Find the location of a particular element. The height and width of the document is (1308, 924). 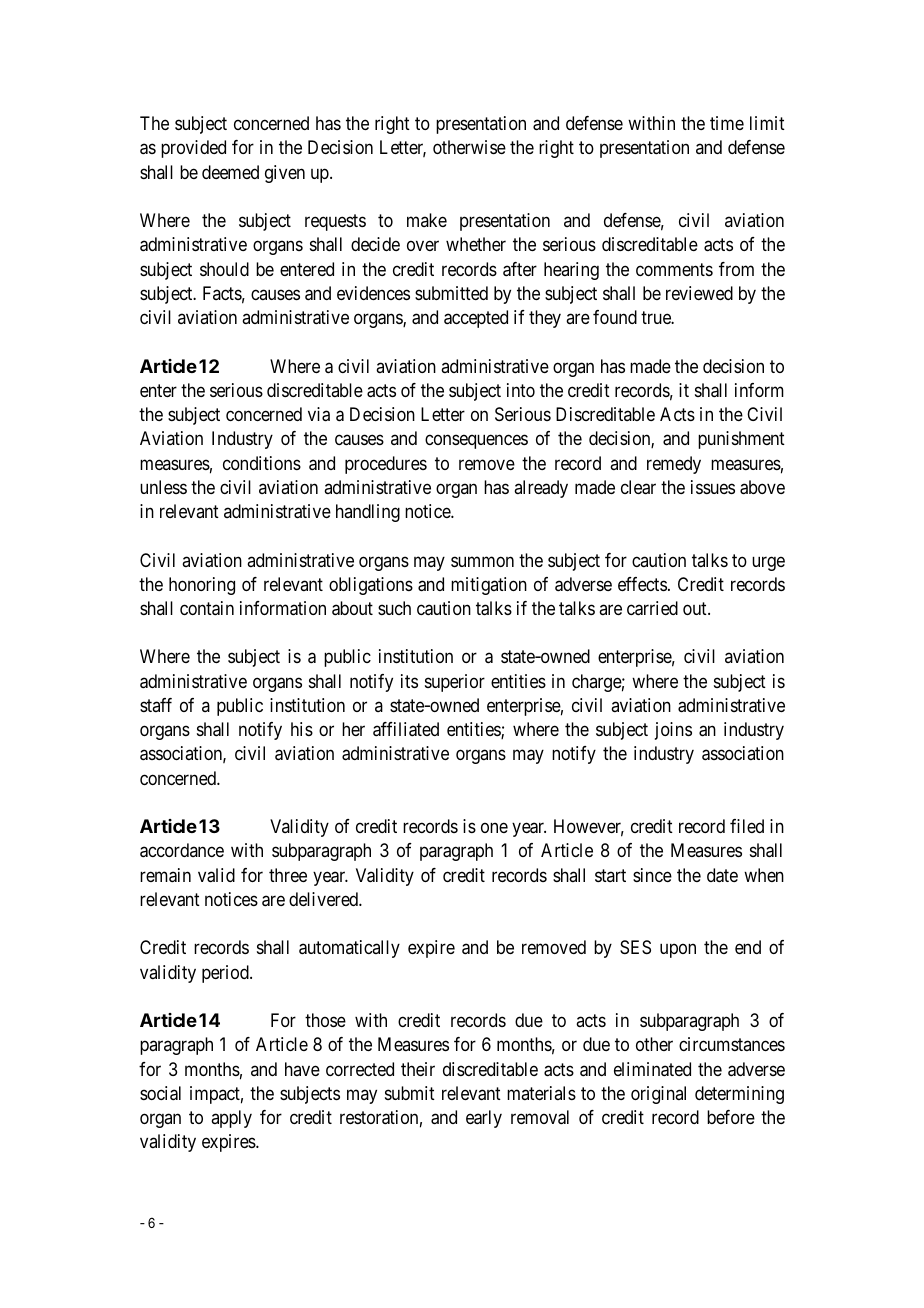

make is located at coordinates (427, 220).
